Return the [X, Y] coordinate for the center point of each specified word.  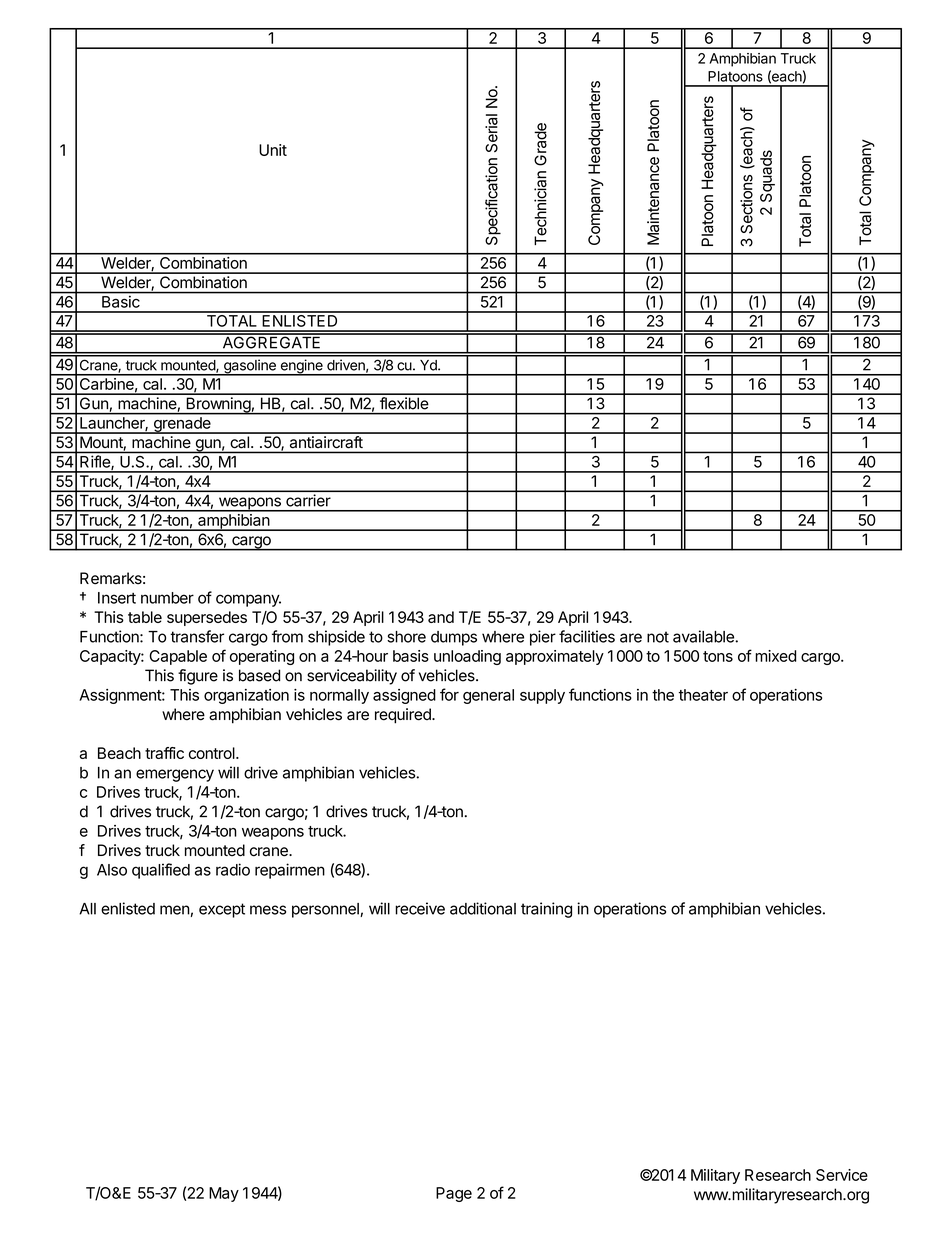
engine [301, 367]
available [704, 636]
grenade [182, 425]
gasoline [250, 367]
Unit [273, 150]
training [546, 910]
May [224, 1194]
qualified [161, 871]
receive [420, 908]
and [441, 617]
